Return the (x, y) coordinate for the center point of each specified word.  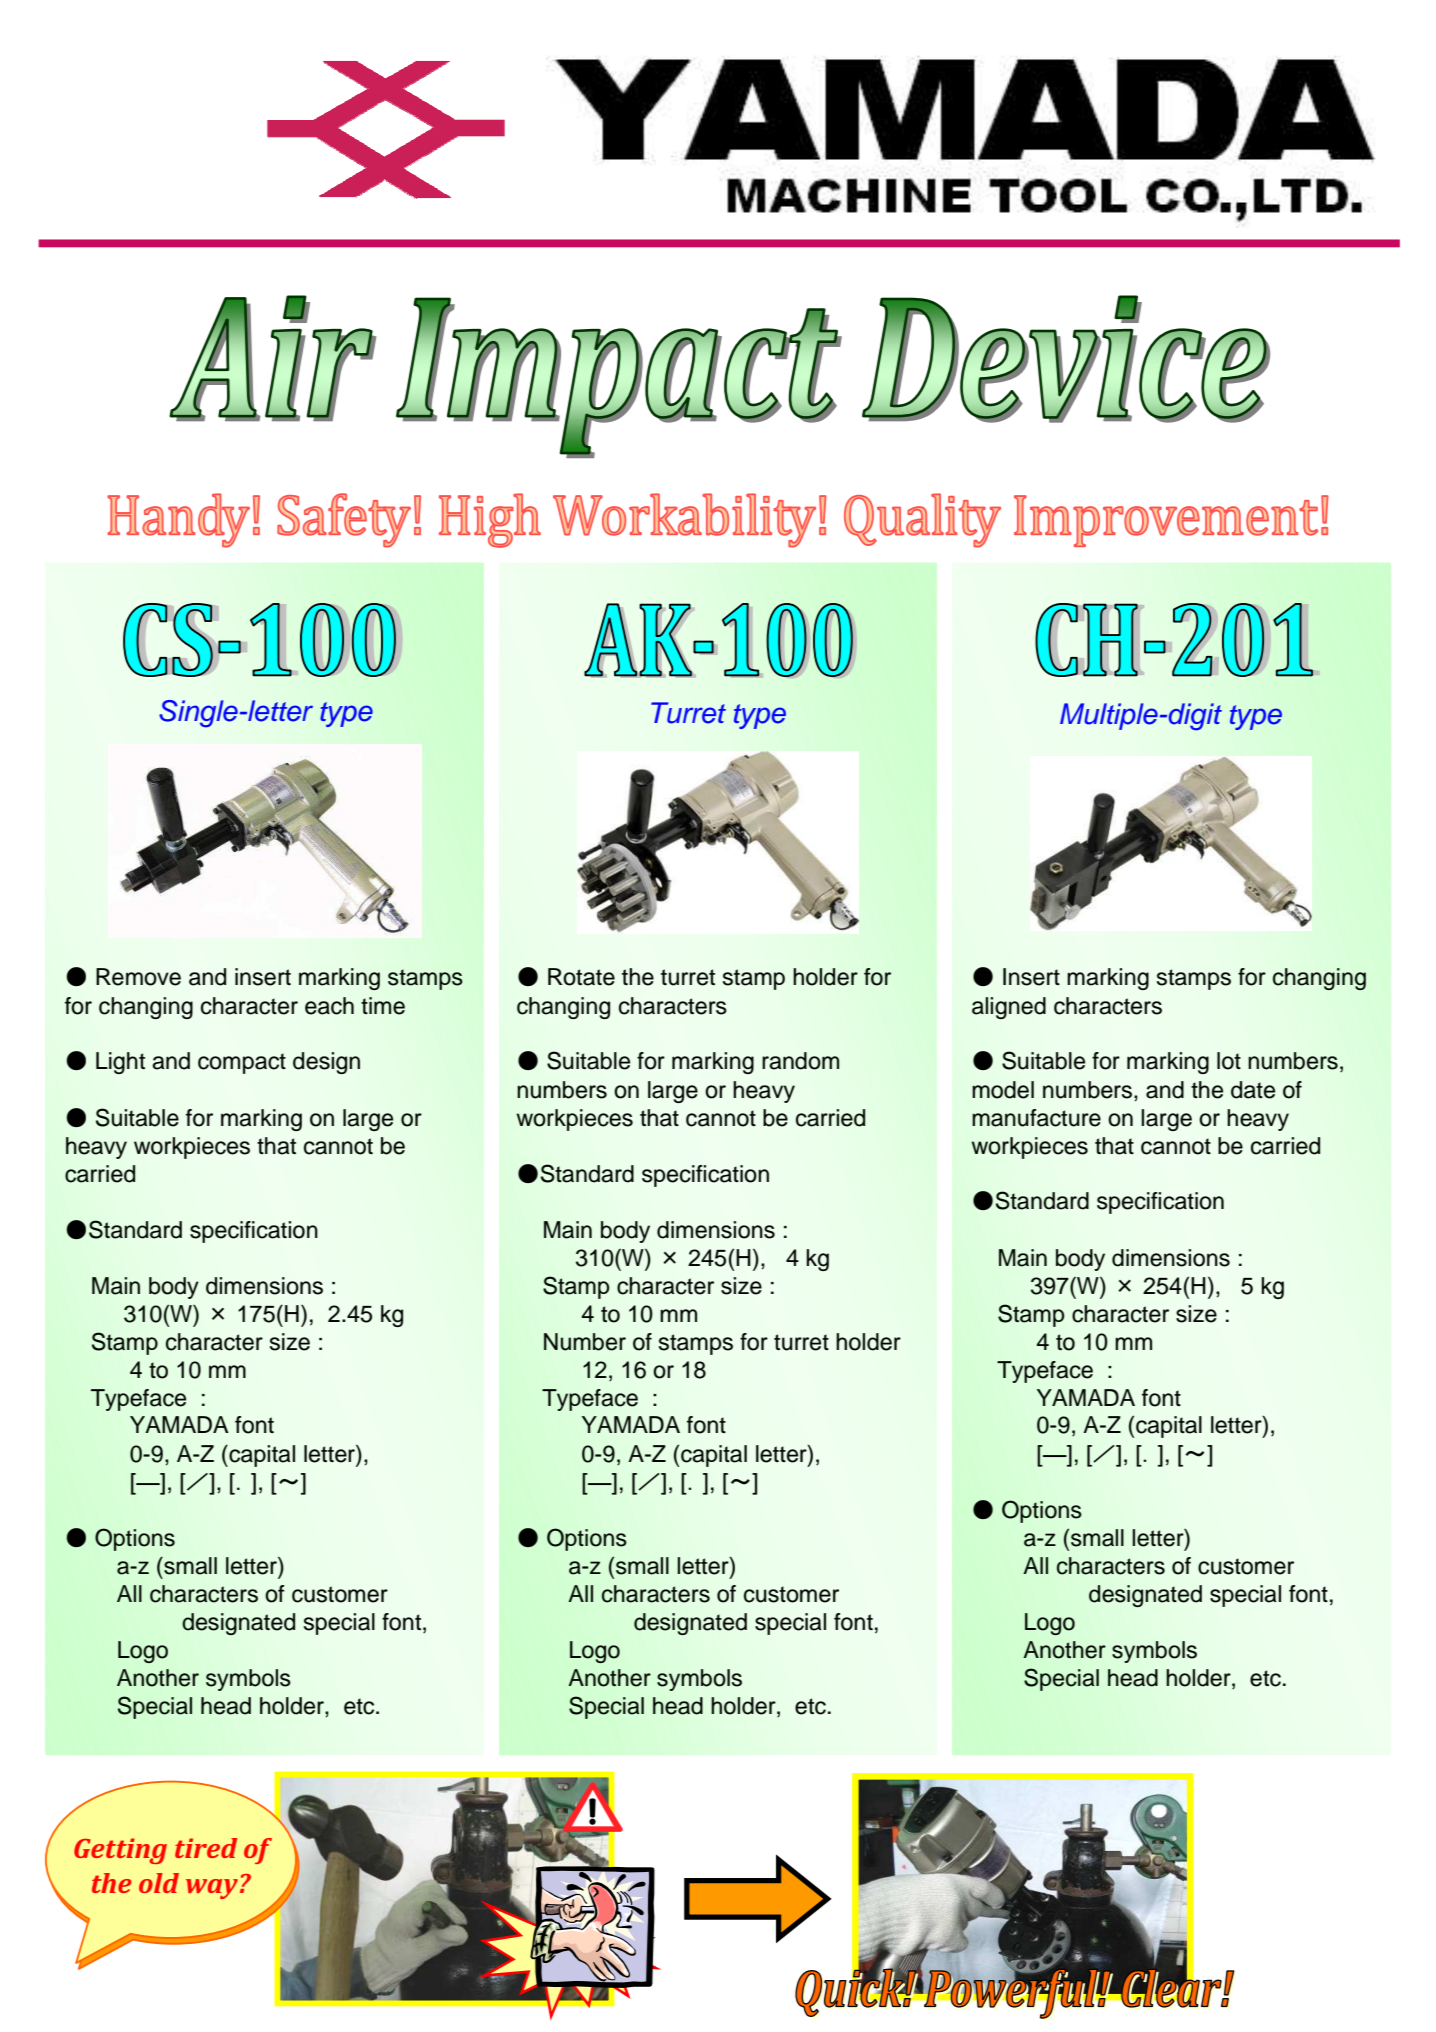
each (329, 1006)
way (212, 1889)
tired (206, 1848)
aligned (1009, 1008)
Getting (120, 1851)
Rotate (581, 977)
